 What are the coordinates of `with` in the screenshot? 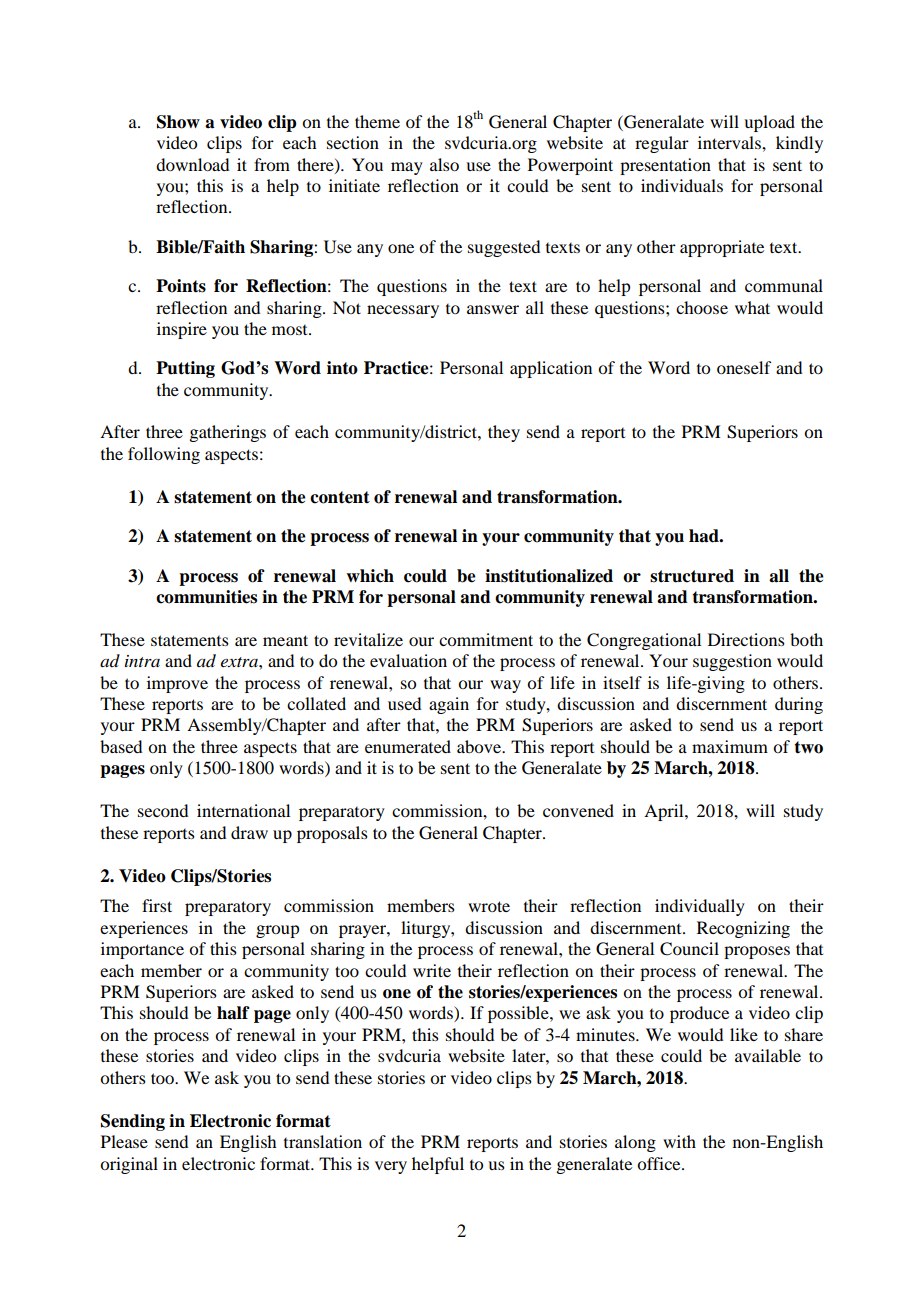 It's located at (679, 1141).
